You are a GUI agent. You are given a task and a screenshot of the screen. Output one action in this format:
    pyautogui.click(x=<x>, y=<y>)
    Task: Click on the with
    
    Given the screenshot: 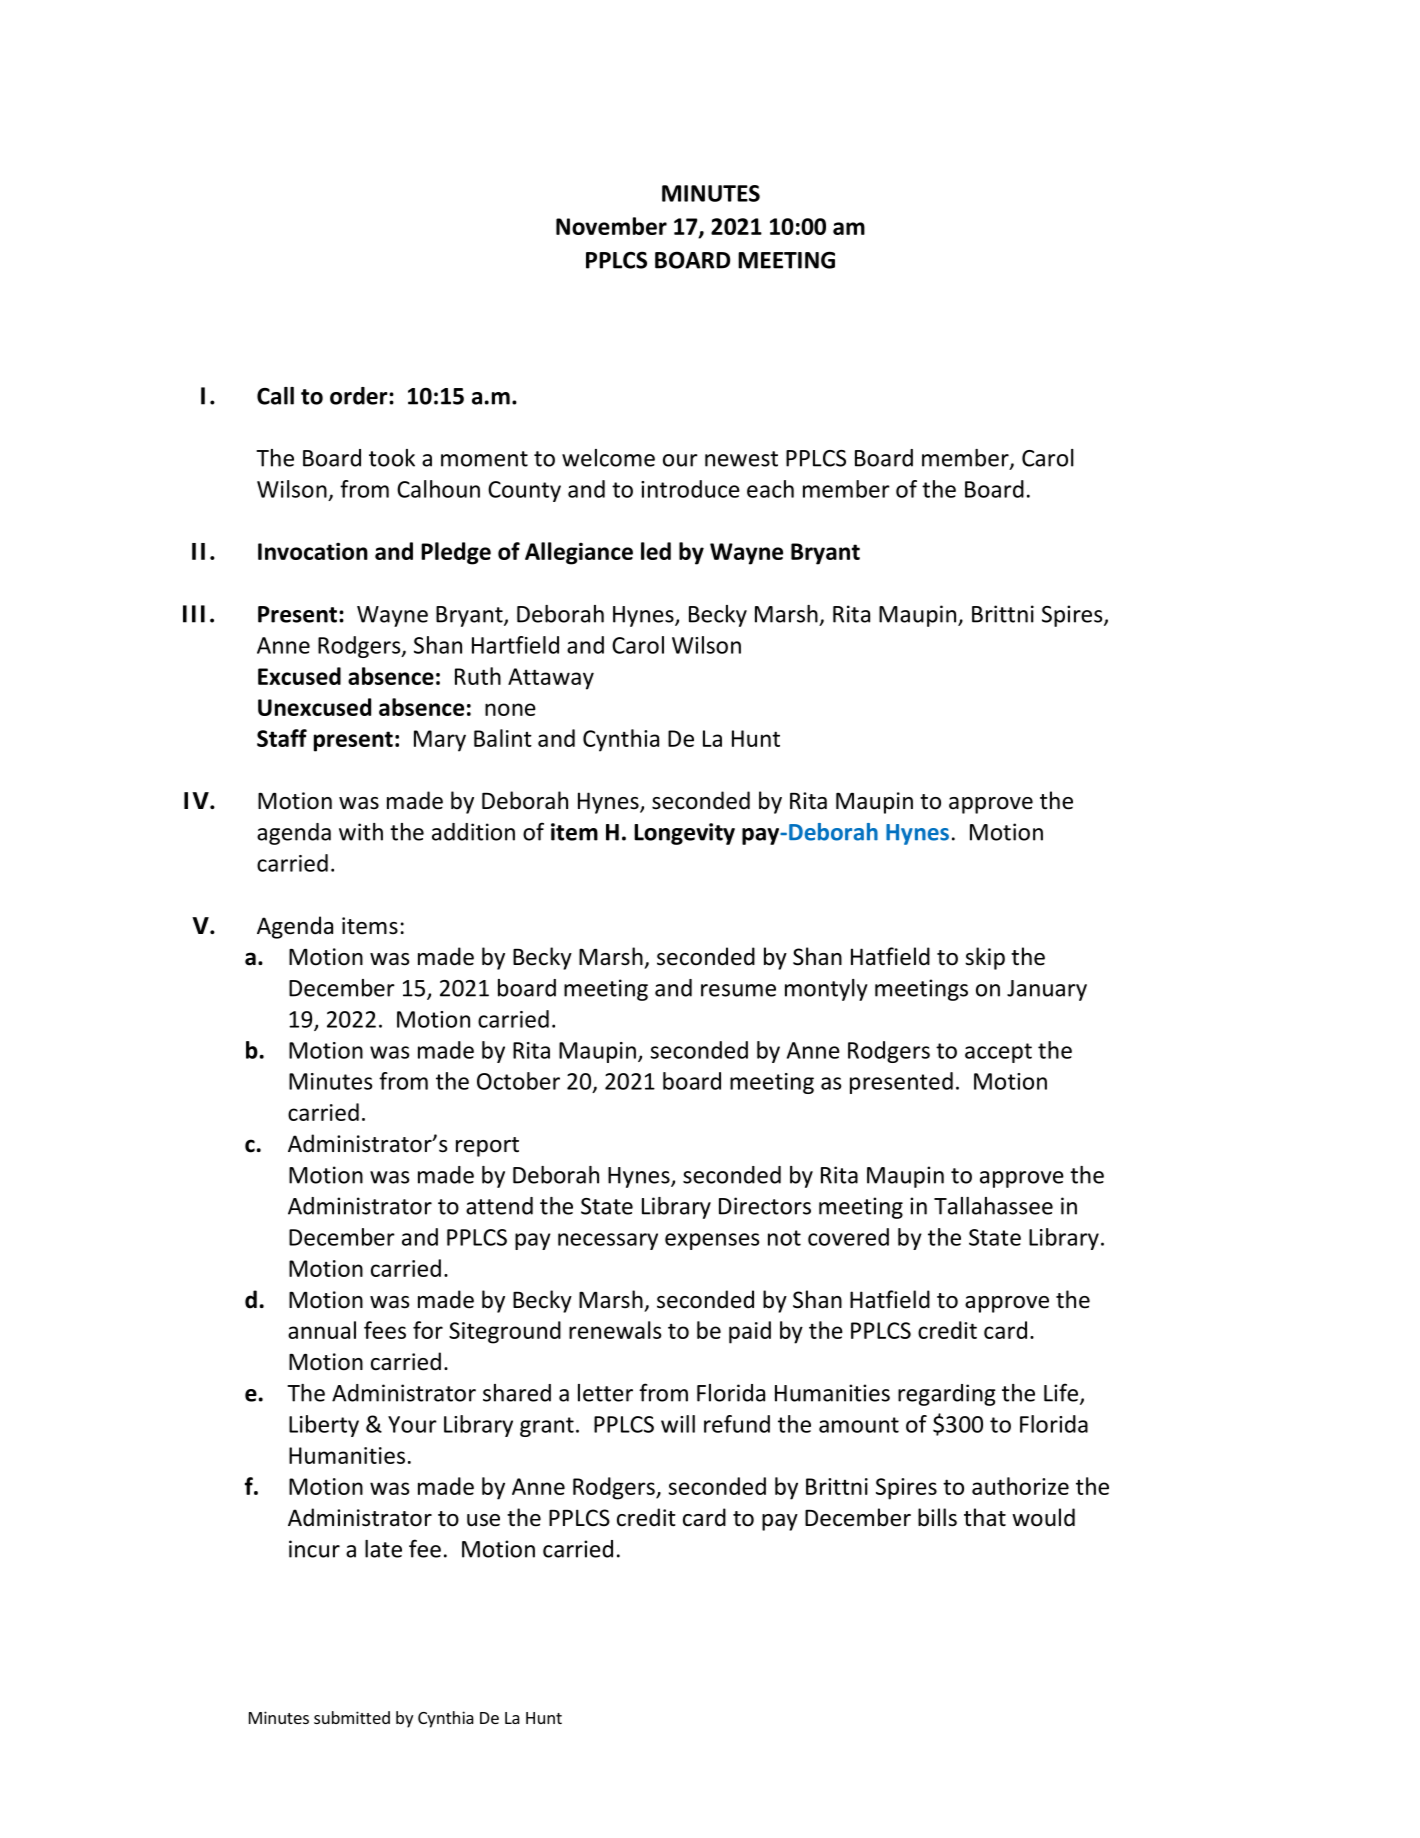 What is the action you would take?
    pyautogui.click(x=361, y=832)
